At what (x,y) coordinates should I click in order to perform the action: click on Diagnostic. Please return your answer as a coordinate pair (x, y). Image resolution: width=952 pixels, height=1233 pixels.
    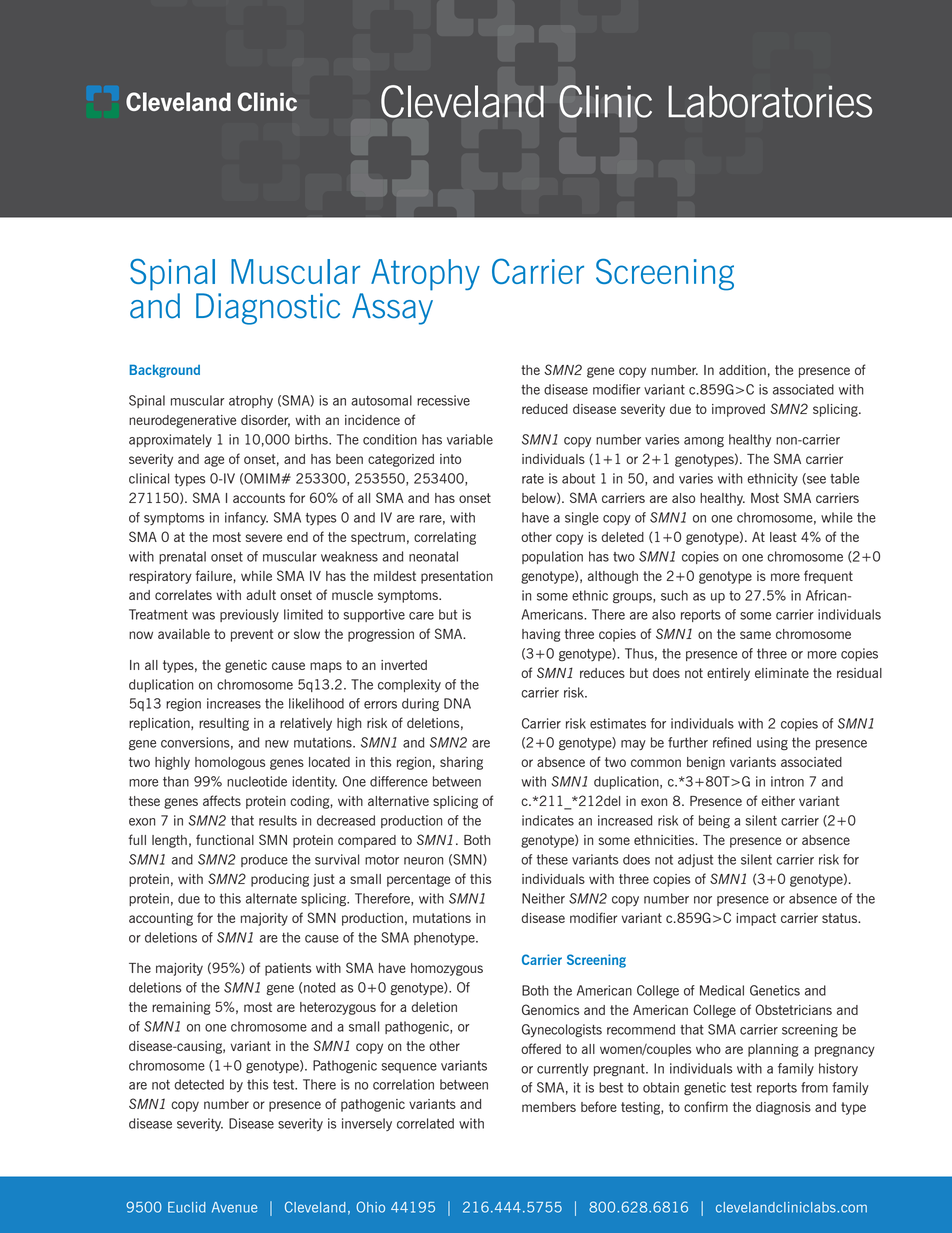
    Looking at the image, I should click on (268, 309).
